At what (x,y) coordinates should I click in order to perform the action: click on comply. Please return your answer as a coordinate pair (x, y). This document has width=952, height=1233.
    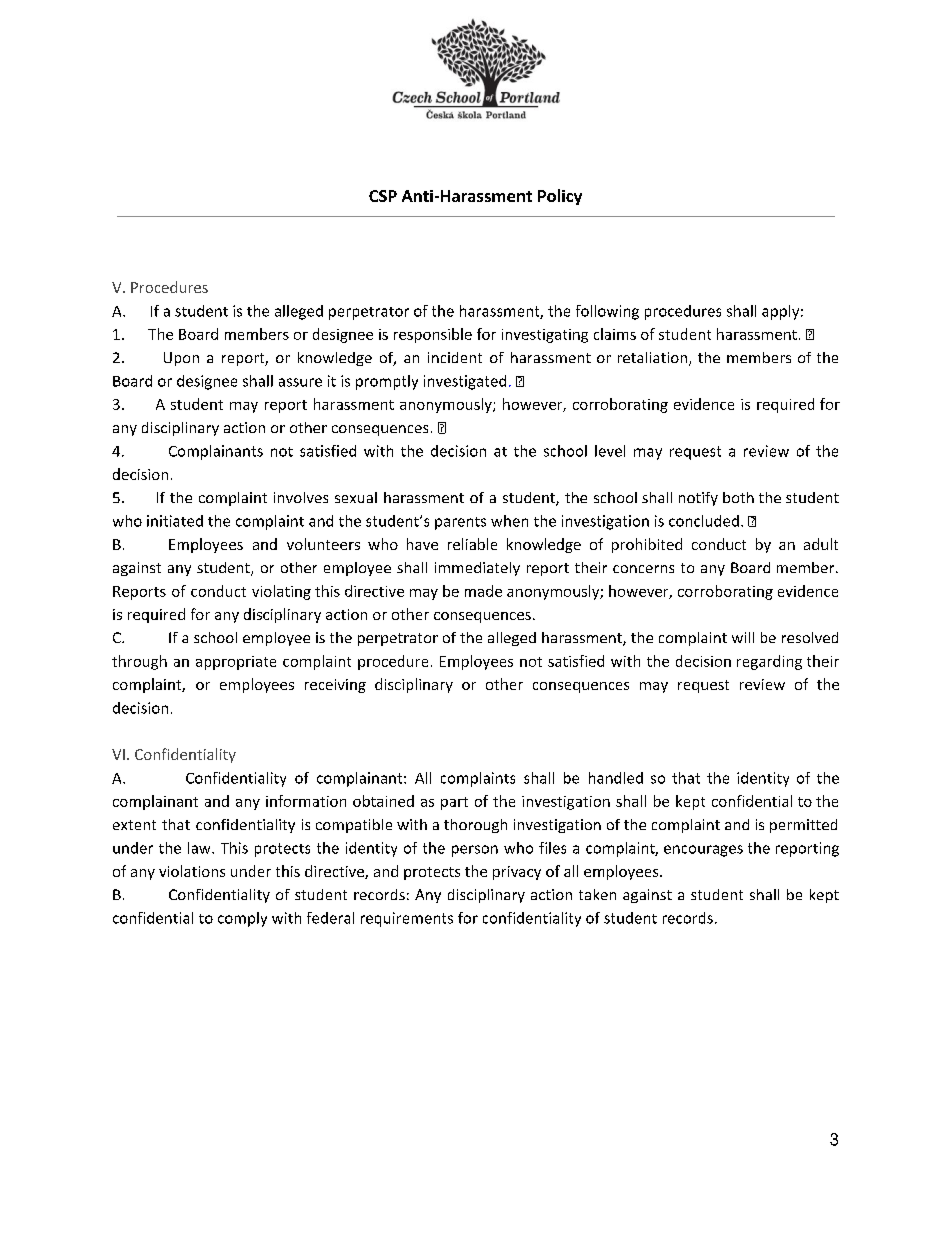
    Looking at the image, I should click on (242, 919).
